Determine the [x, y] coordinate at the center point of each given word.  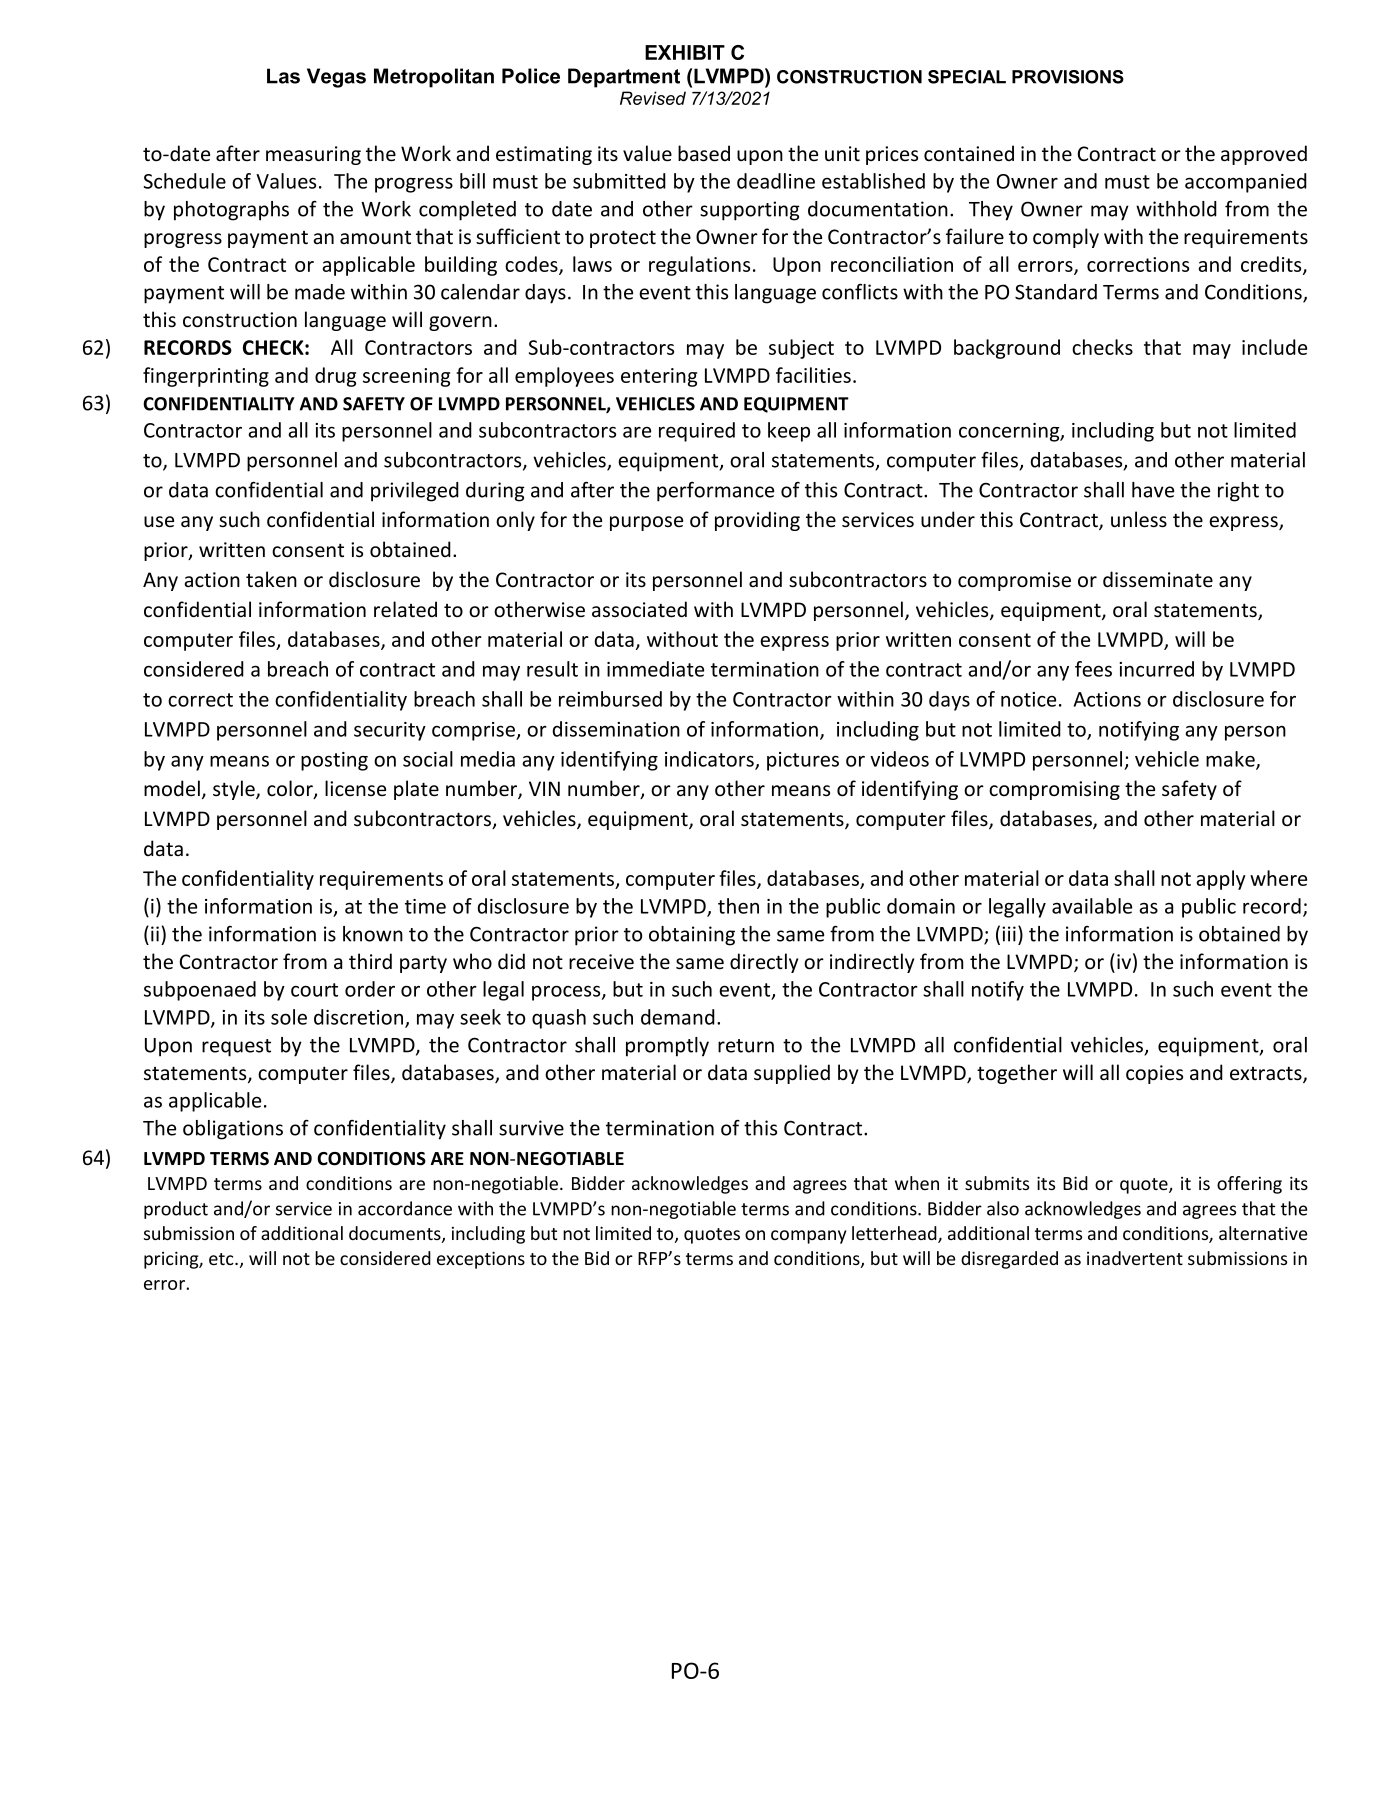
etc [222, 1259]
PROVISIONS [1068, 77]
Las [283, 76]
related [405, 609]
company [808, 1237]
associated [639, 609]
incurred [1156, 669]
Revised [653, 98]
